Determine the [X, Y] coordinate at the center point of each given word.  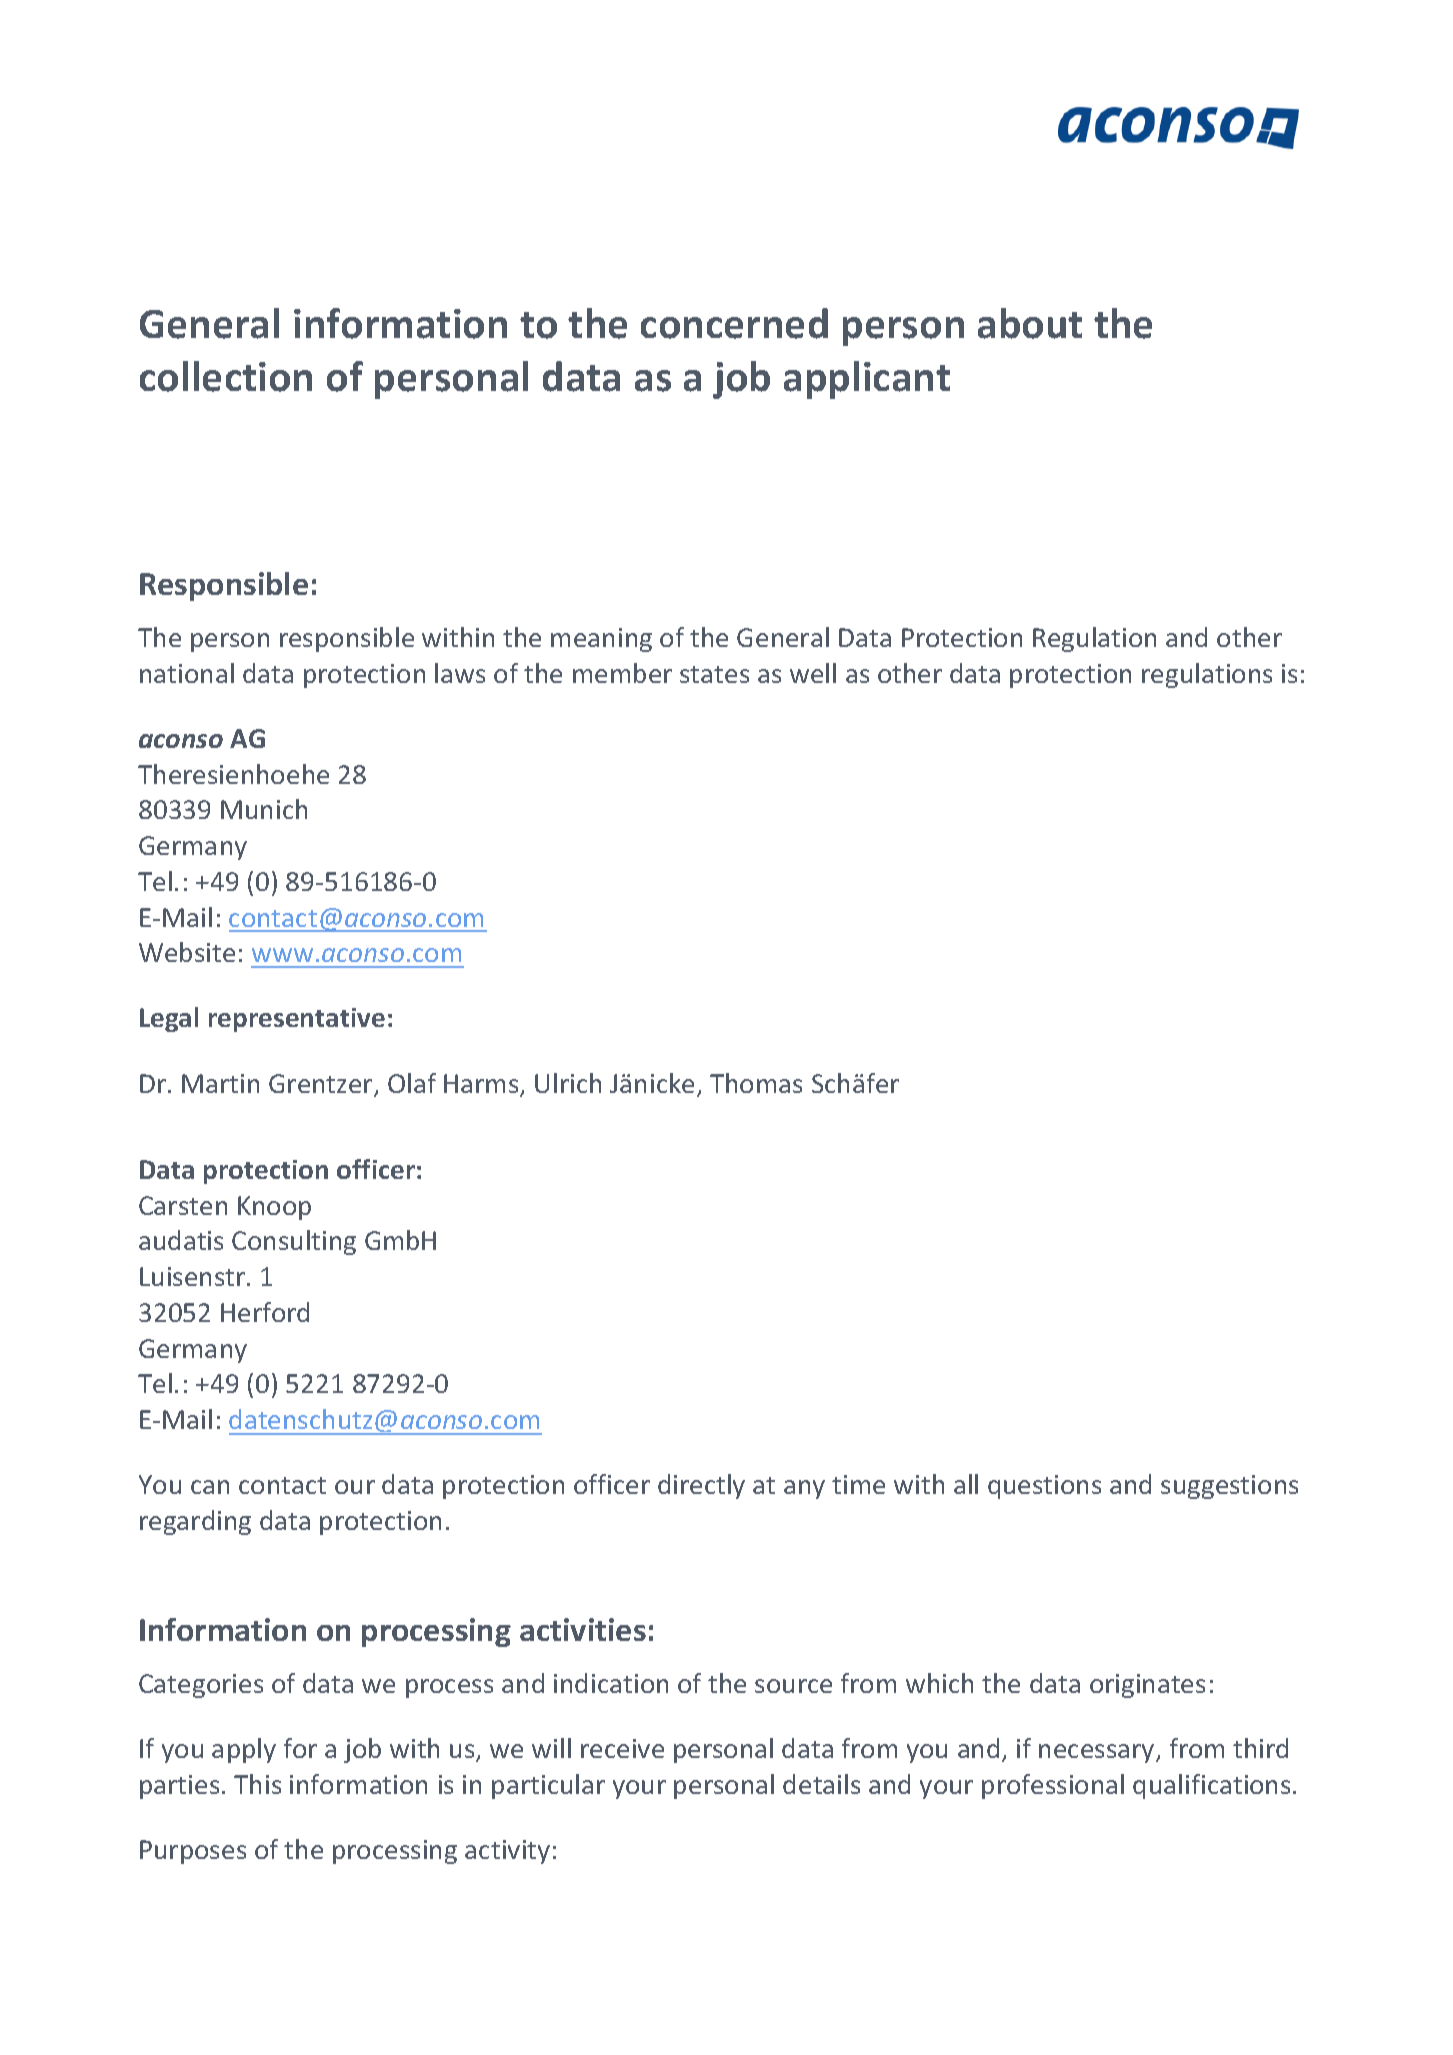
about [1030, 323]
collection [226, 376]
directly [701, 1486]
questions [1044, 1487]
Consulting [294, 1242]
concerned [734, 323]
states [714, 674]
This [257, 1784]
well [813, 673]
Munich [264, 809]
